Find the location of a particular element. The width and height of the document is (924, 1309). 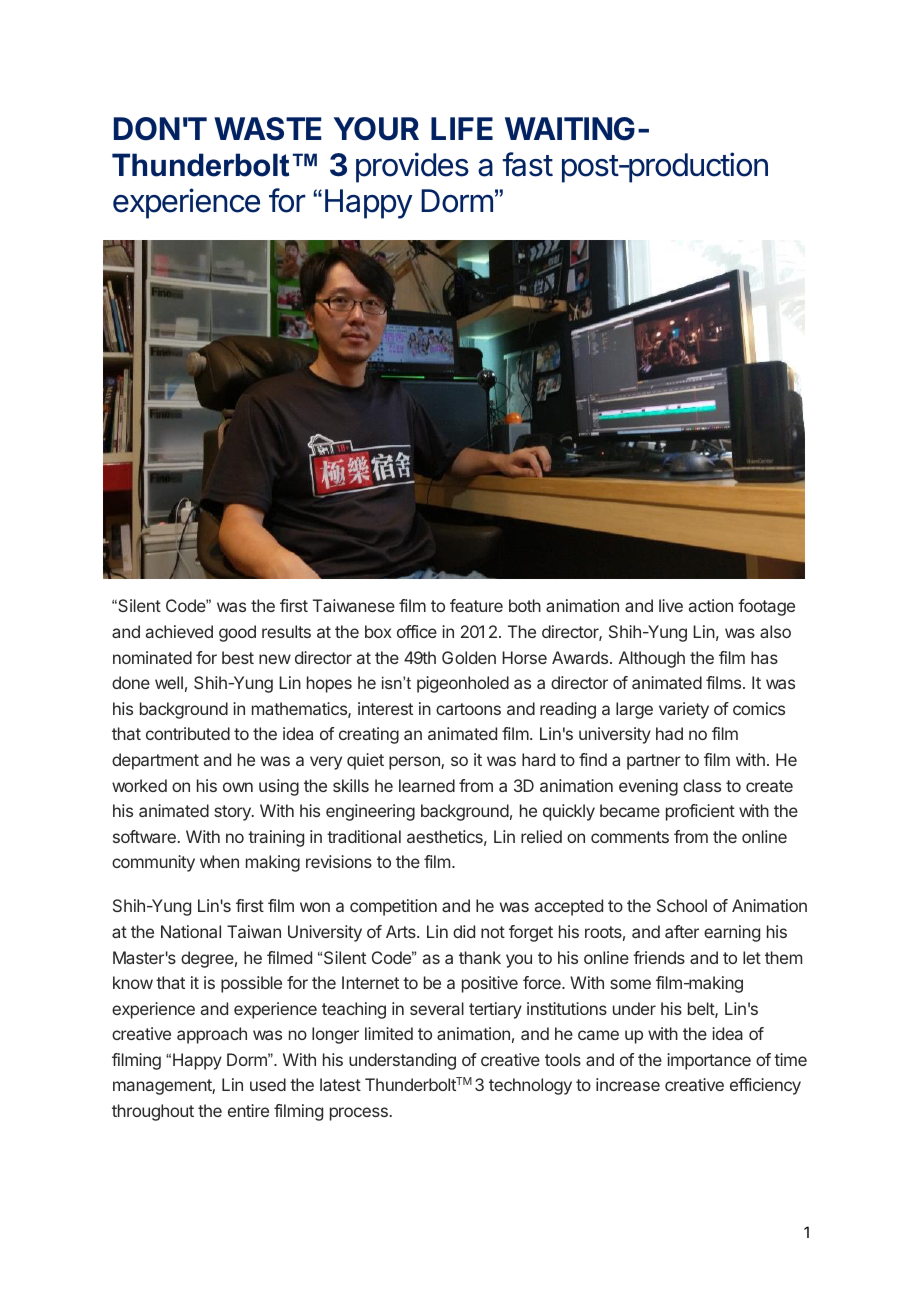

feature is located at coordinates (476, 605).
